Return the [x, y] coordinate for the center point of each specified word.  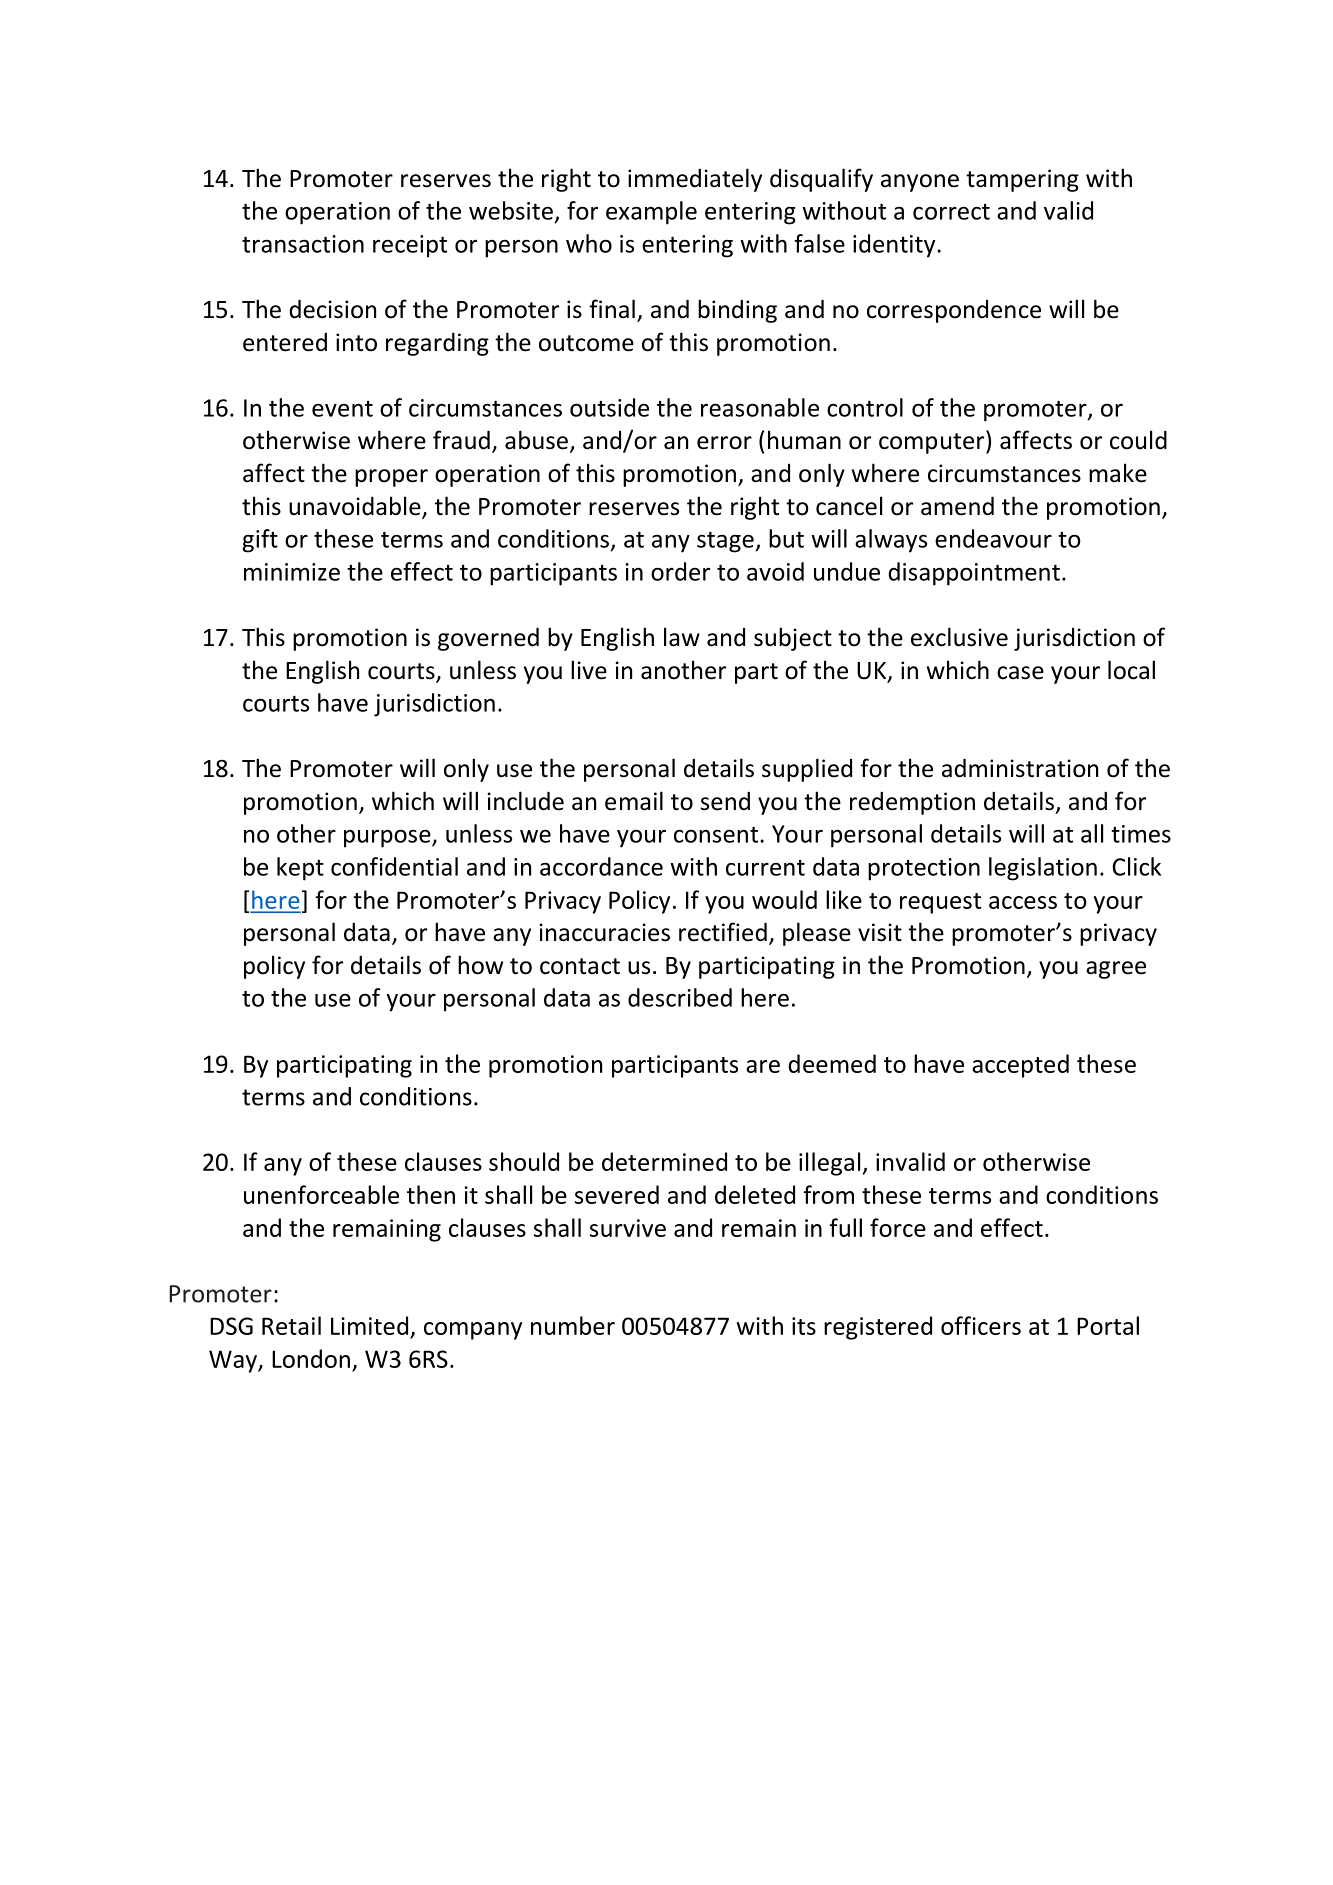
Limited [369, 1325]
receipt [410, 246]
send [725, 801]
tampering [1022, 180]
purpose [388, 838]
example [651, 213]
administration [1020, 768]
